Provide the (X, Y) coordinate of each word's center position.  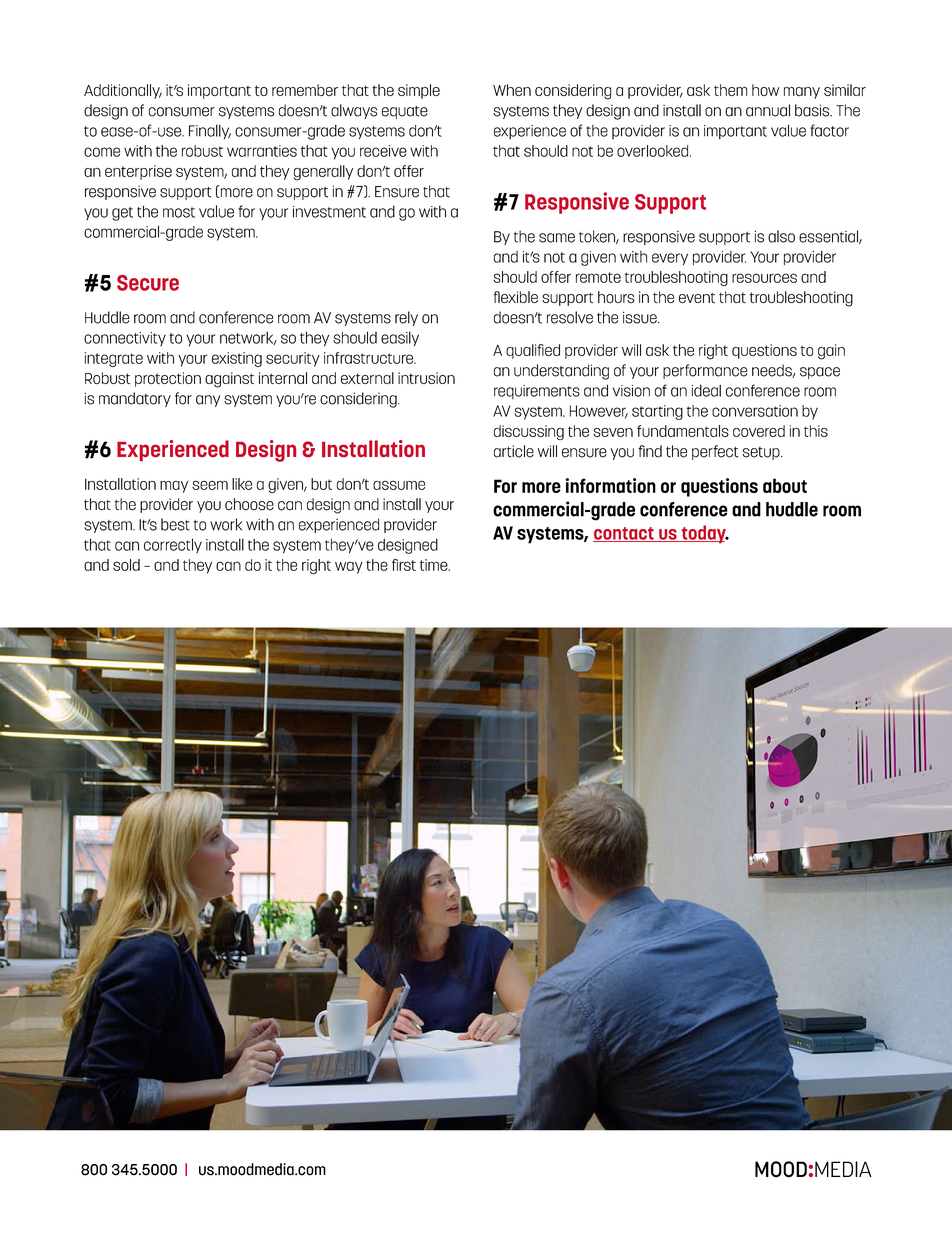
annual (768, 110)
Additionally (123, 91)
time (435, 565)
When (512, 90)
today (703, 534)
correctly (173, 545)
